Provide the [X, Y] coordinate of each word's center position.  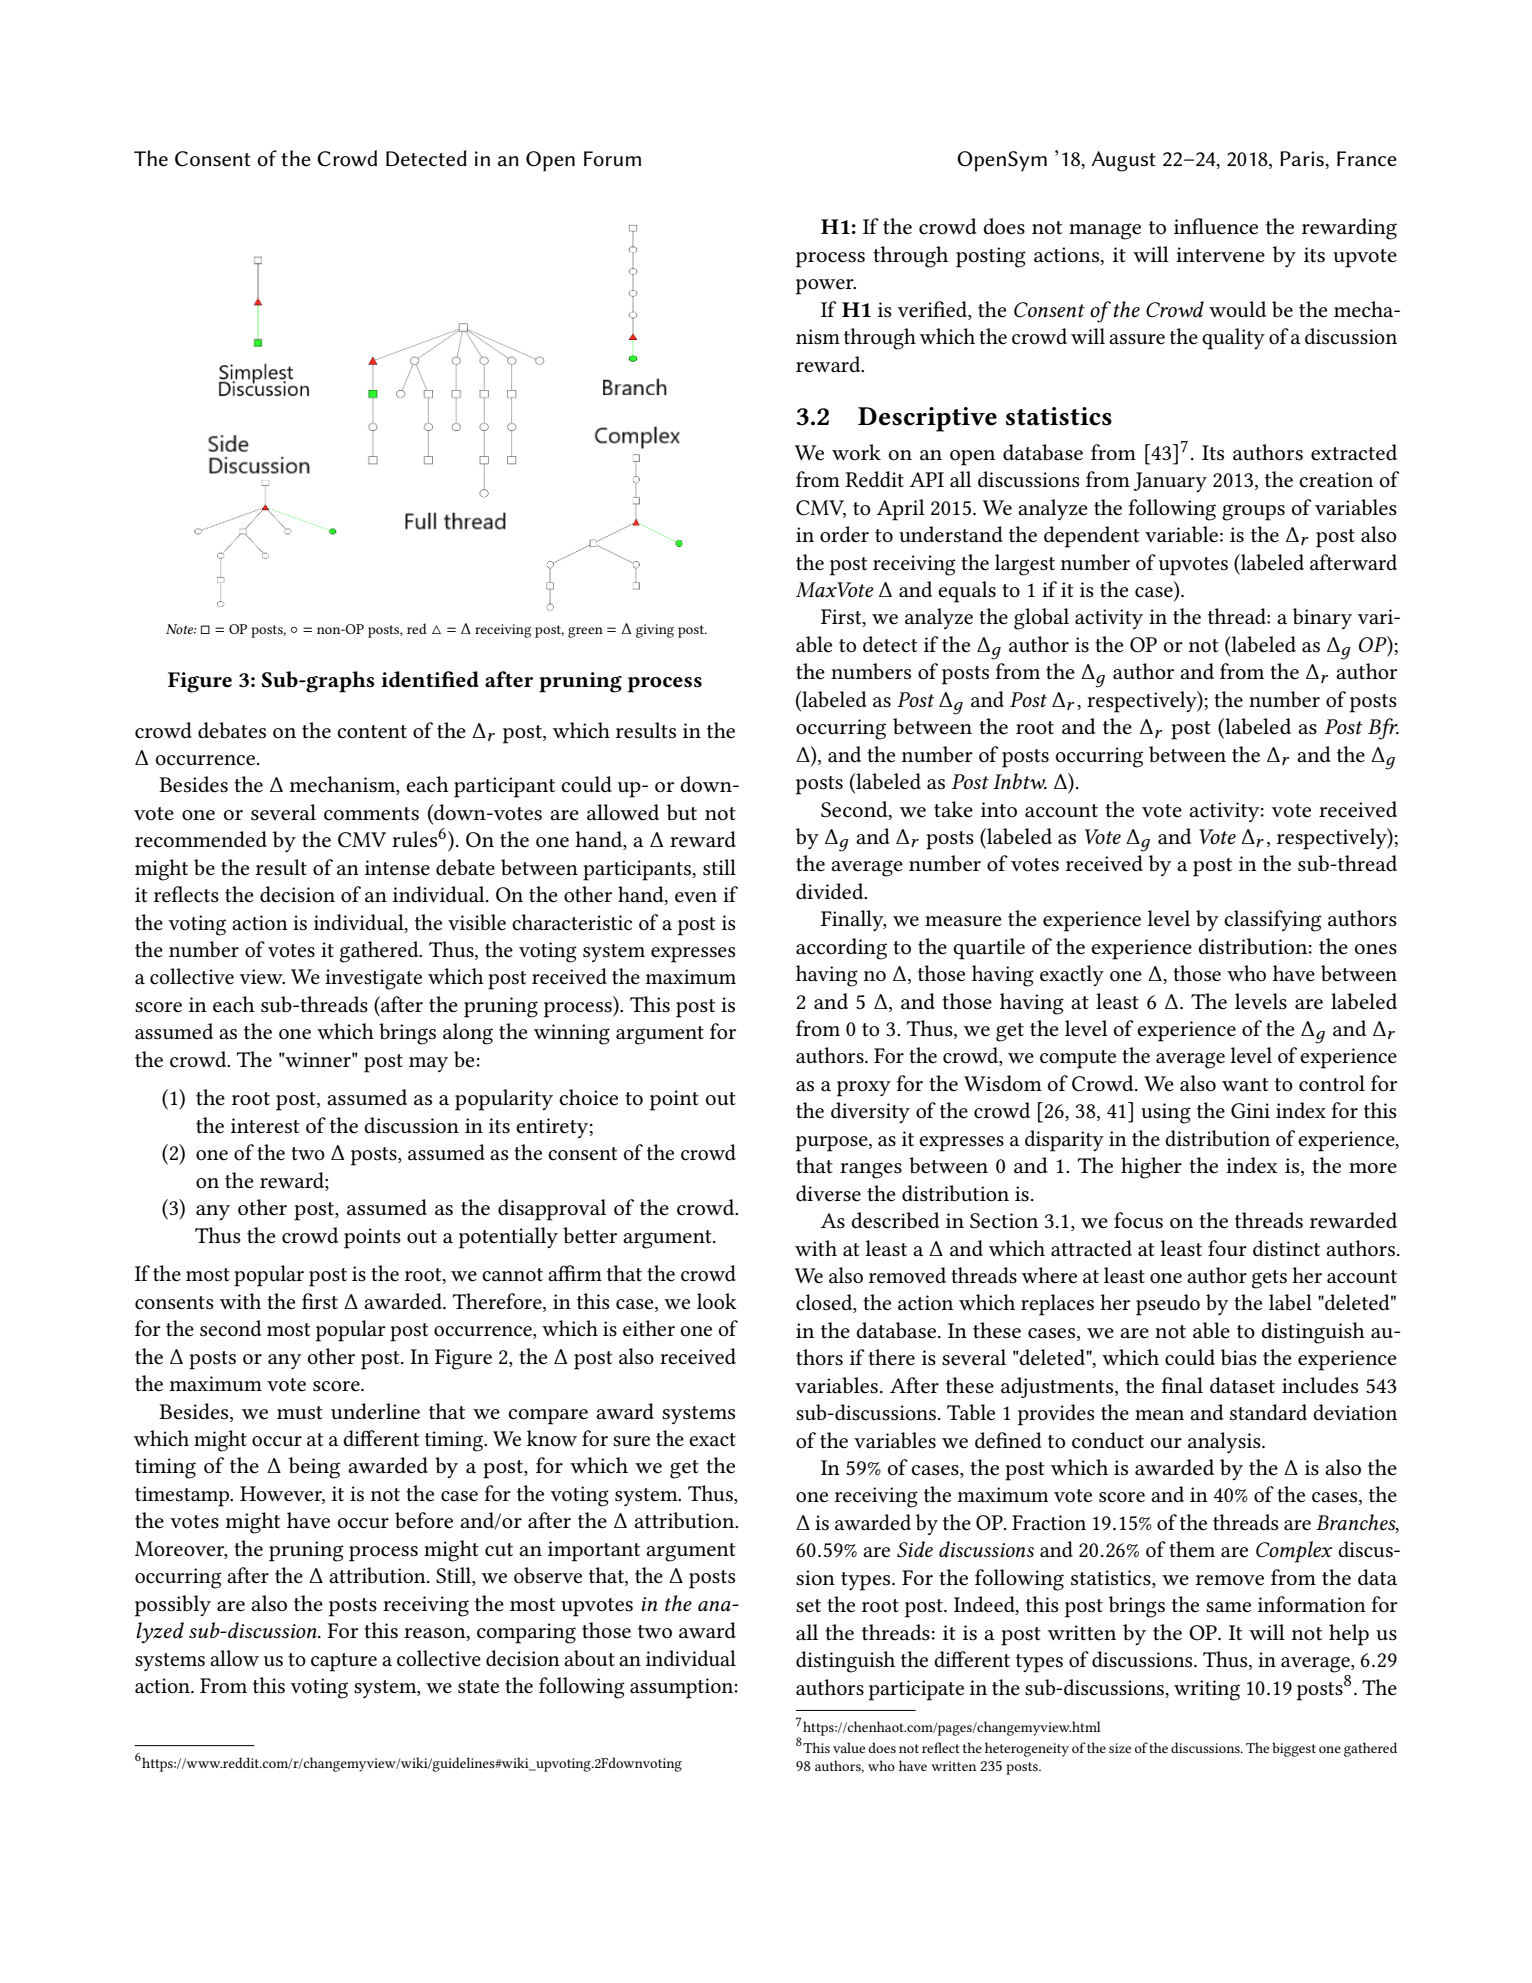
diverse [828, 1193]
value [849, 1747]
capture [344, 1662]
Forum [612, 159]
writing [1207, 1690]
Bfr [1383, 729]
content [372, 732]
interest [265, 1126]
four [1227, 1248]
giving [655, 631]
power [826, 287]
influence [1216, 226]
